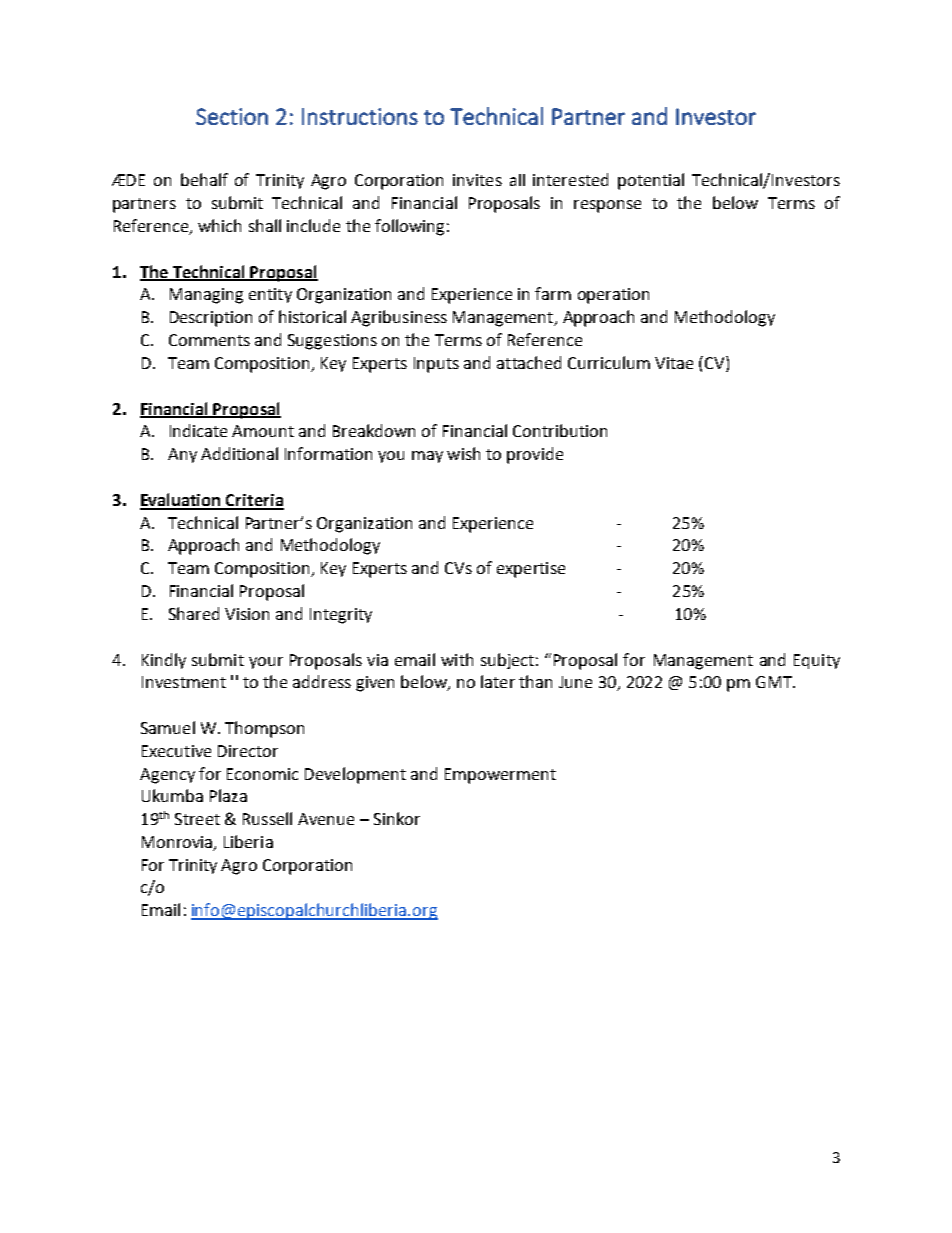 The width and height of the image is (952, 1233). What do you see at coordinates (651, 181) in the image?
I see `potential` at bounding box center [651, 181].
